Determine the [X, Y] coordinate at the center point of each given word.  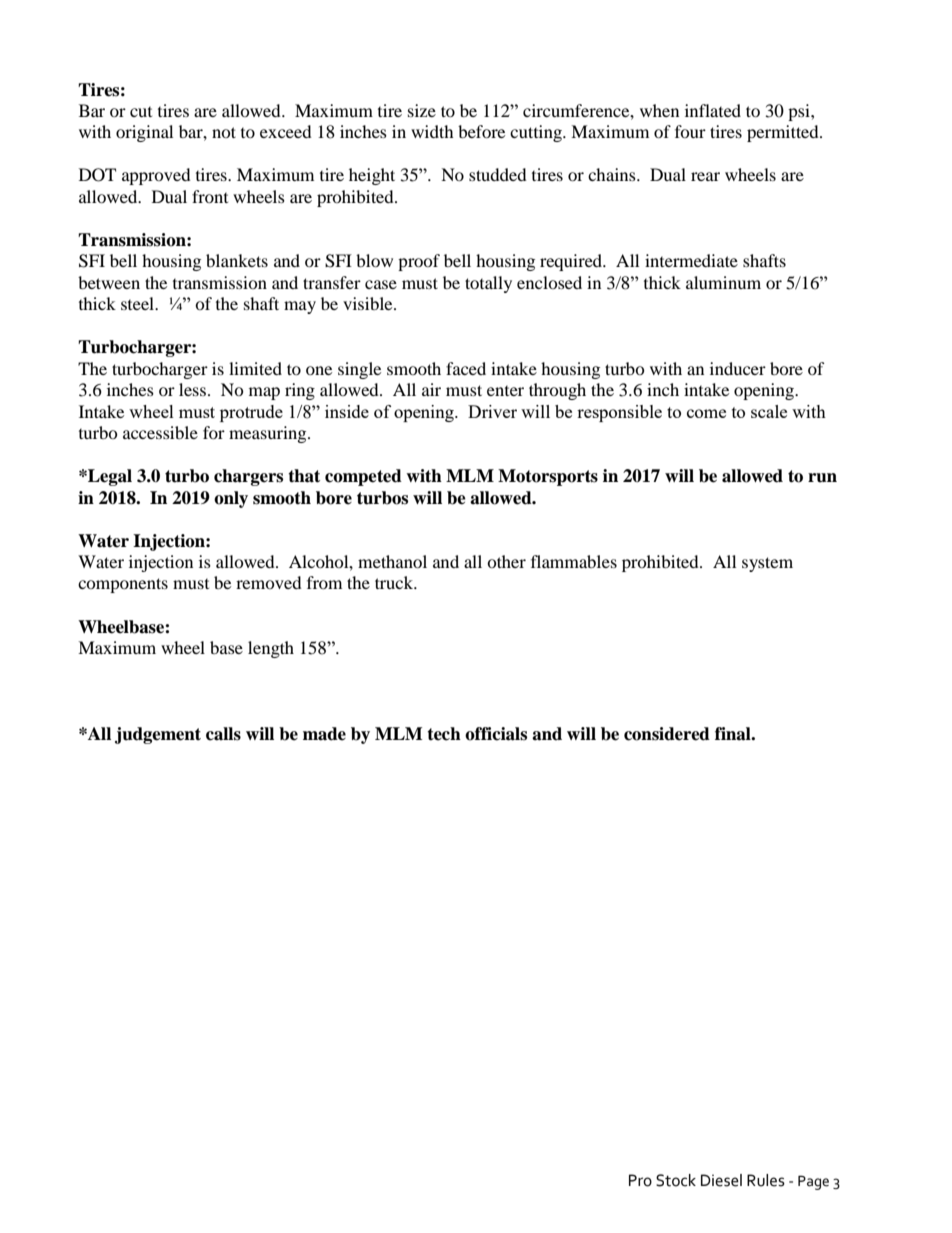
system [767, 564]
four [690, 131]
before [481, 131]
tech [444, 734]
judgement [158, 735]
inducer [738, 368]
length [271, 649]
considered [667, 734]
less [194, 389]
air [431, 389]
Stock [676, 1180]
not [224, 132]
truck [395, 582]
